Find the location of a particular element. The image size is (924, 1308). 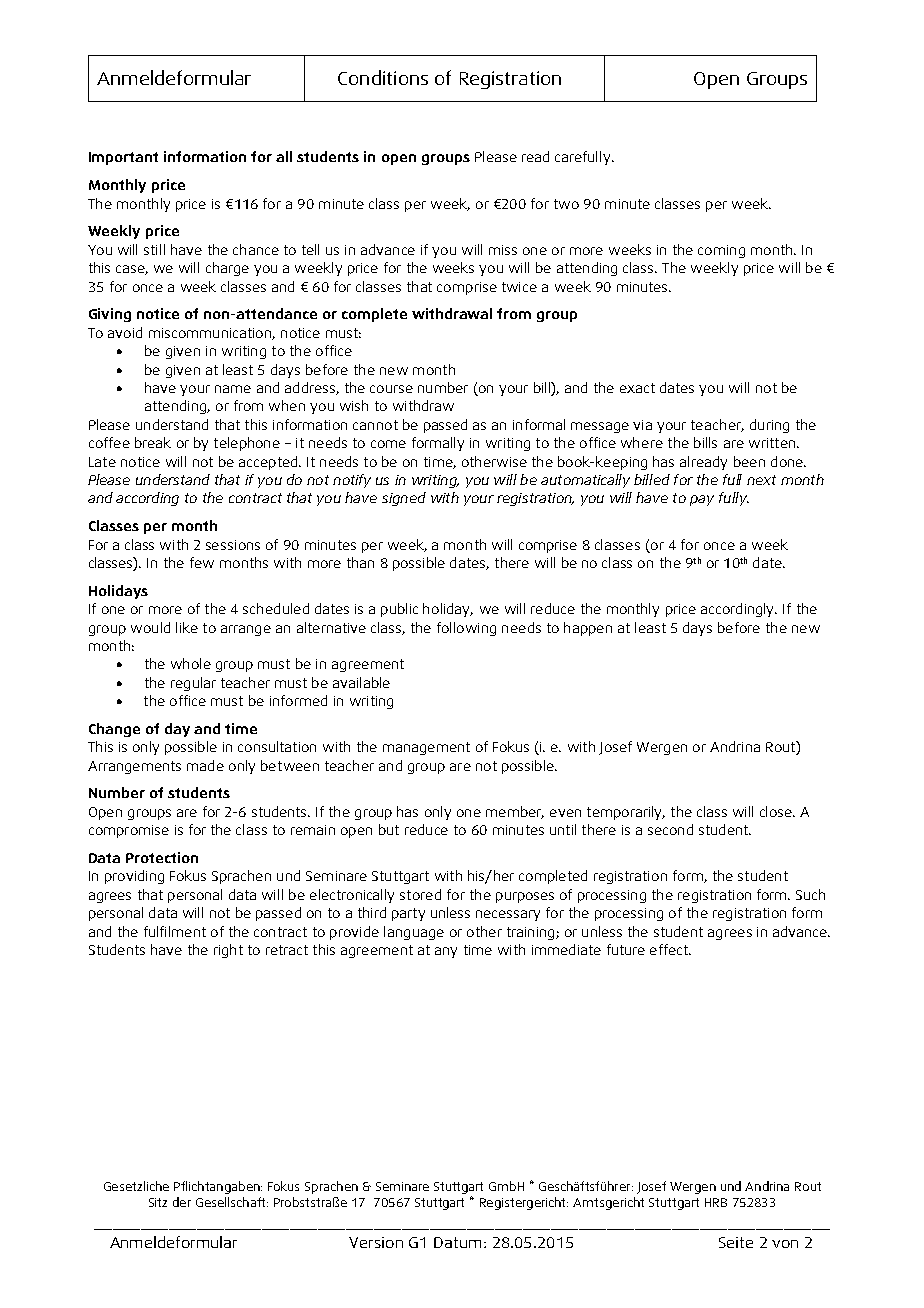

break is located at coordinates (153, 442).
